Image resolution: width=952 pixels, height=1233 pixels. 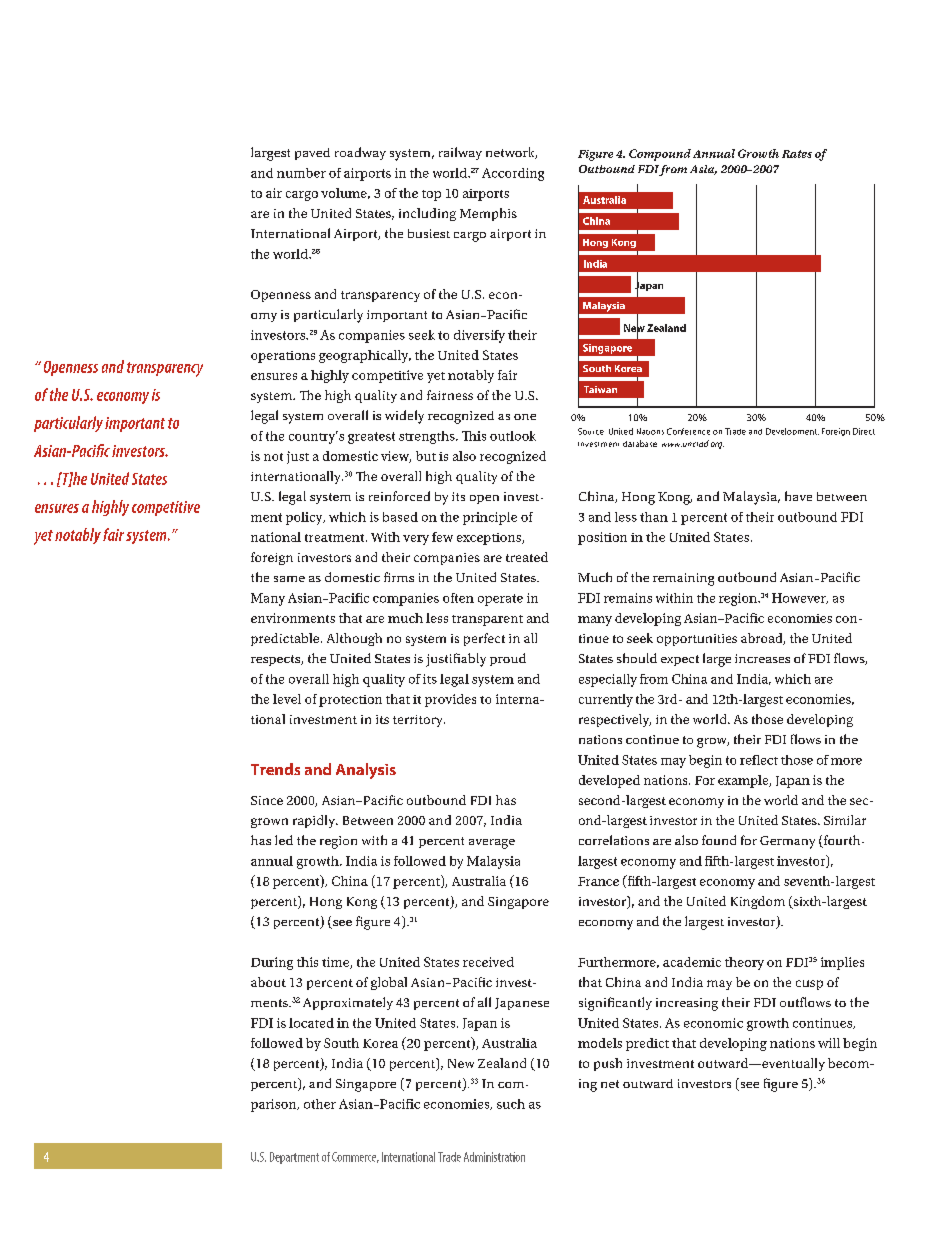 What do you see at coordinates (608, 680) in the screenshot?
I see `especially` at bounding box center [608, 680].
